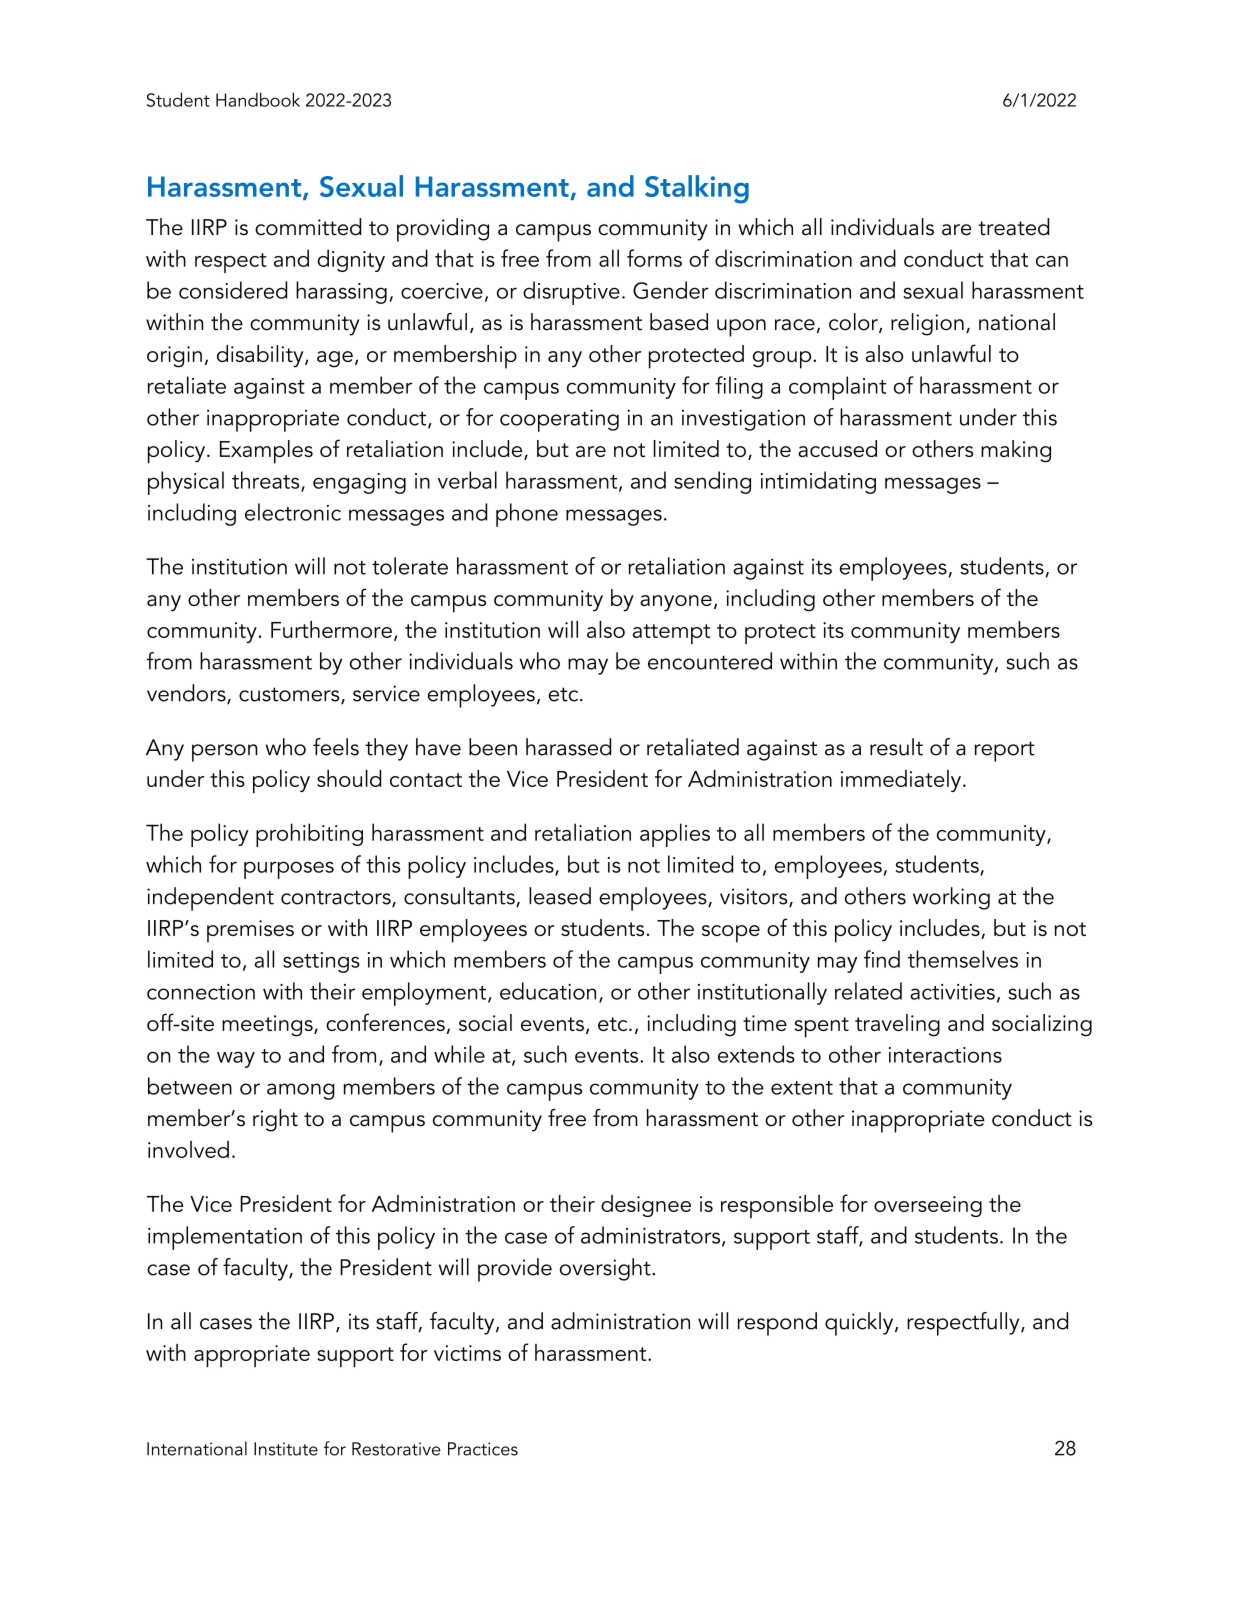 The height and width of the document is (1604, 1239). What do you see at coordinates (286, 1449) in the document?
I see `Institute` at bounding box center [286, 1449].
